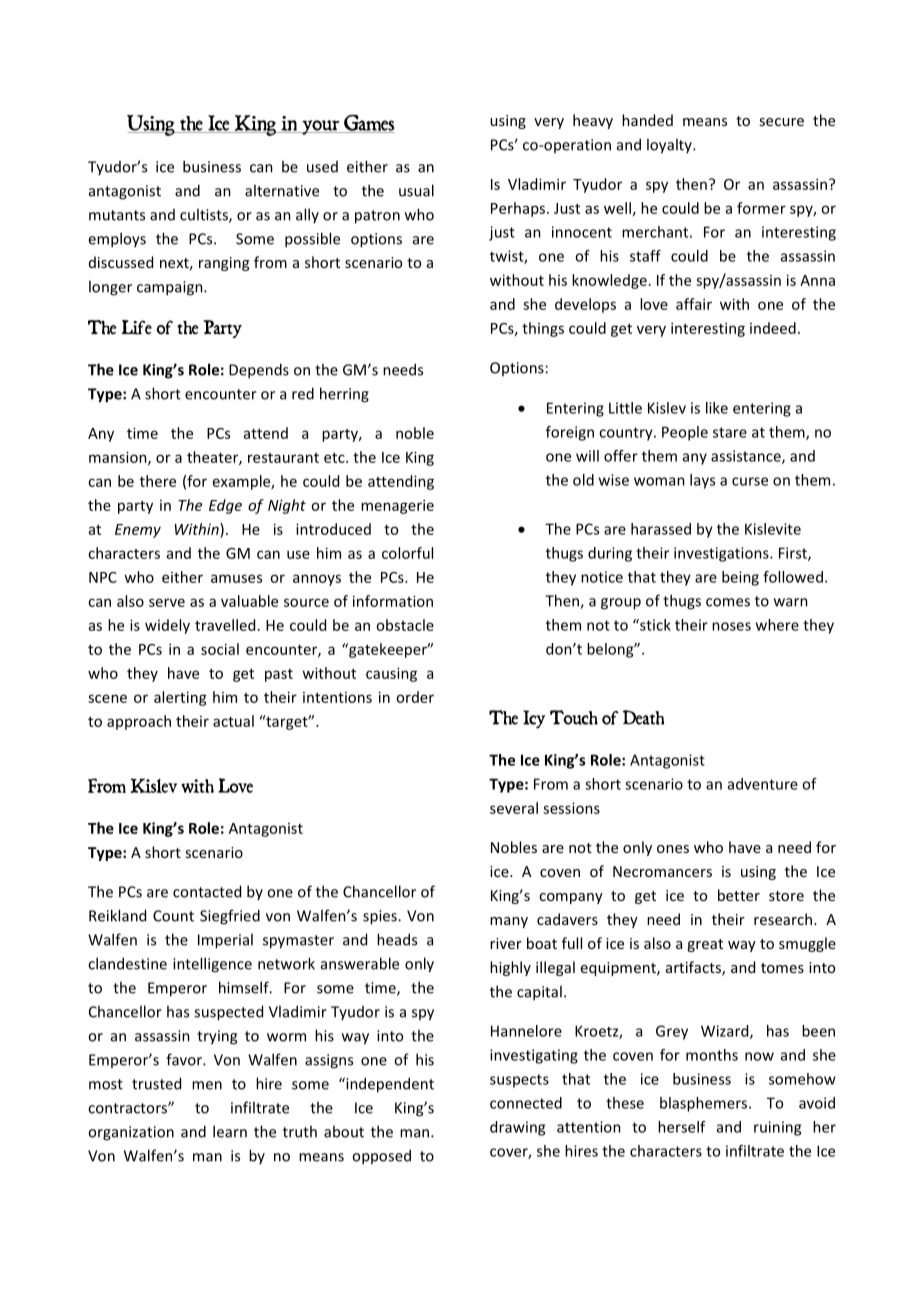 This screenshot has width=924, height=1308. I want to click on there, so click(158, 481).
